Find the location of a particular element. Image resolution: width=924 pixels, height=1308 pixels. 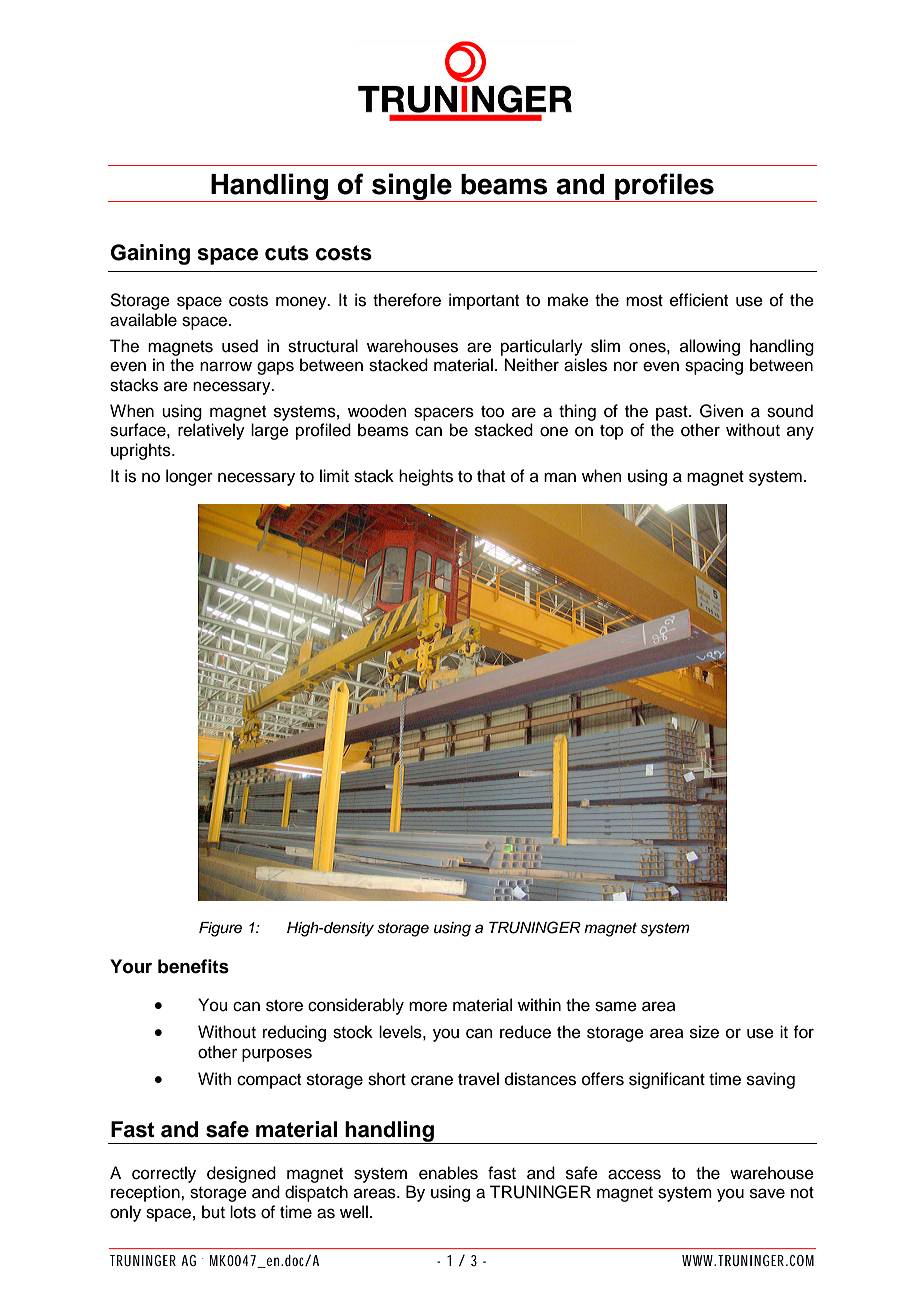

designed is located at coordinates (241, 1174).
